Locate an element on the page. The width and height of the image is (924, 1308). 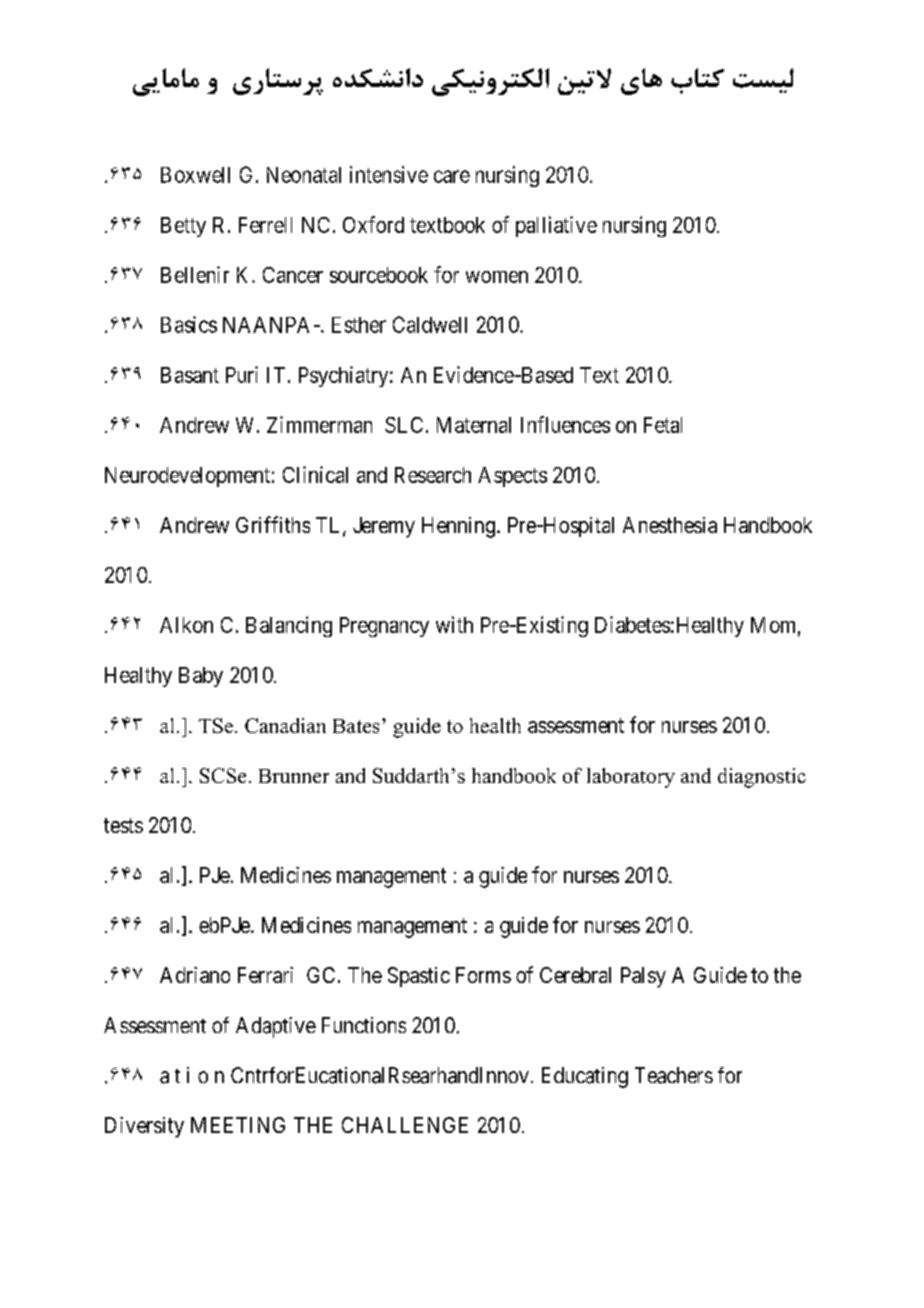
palliative is located at coordinates (556, 226).
